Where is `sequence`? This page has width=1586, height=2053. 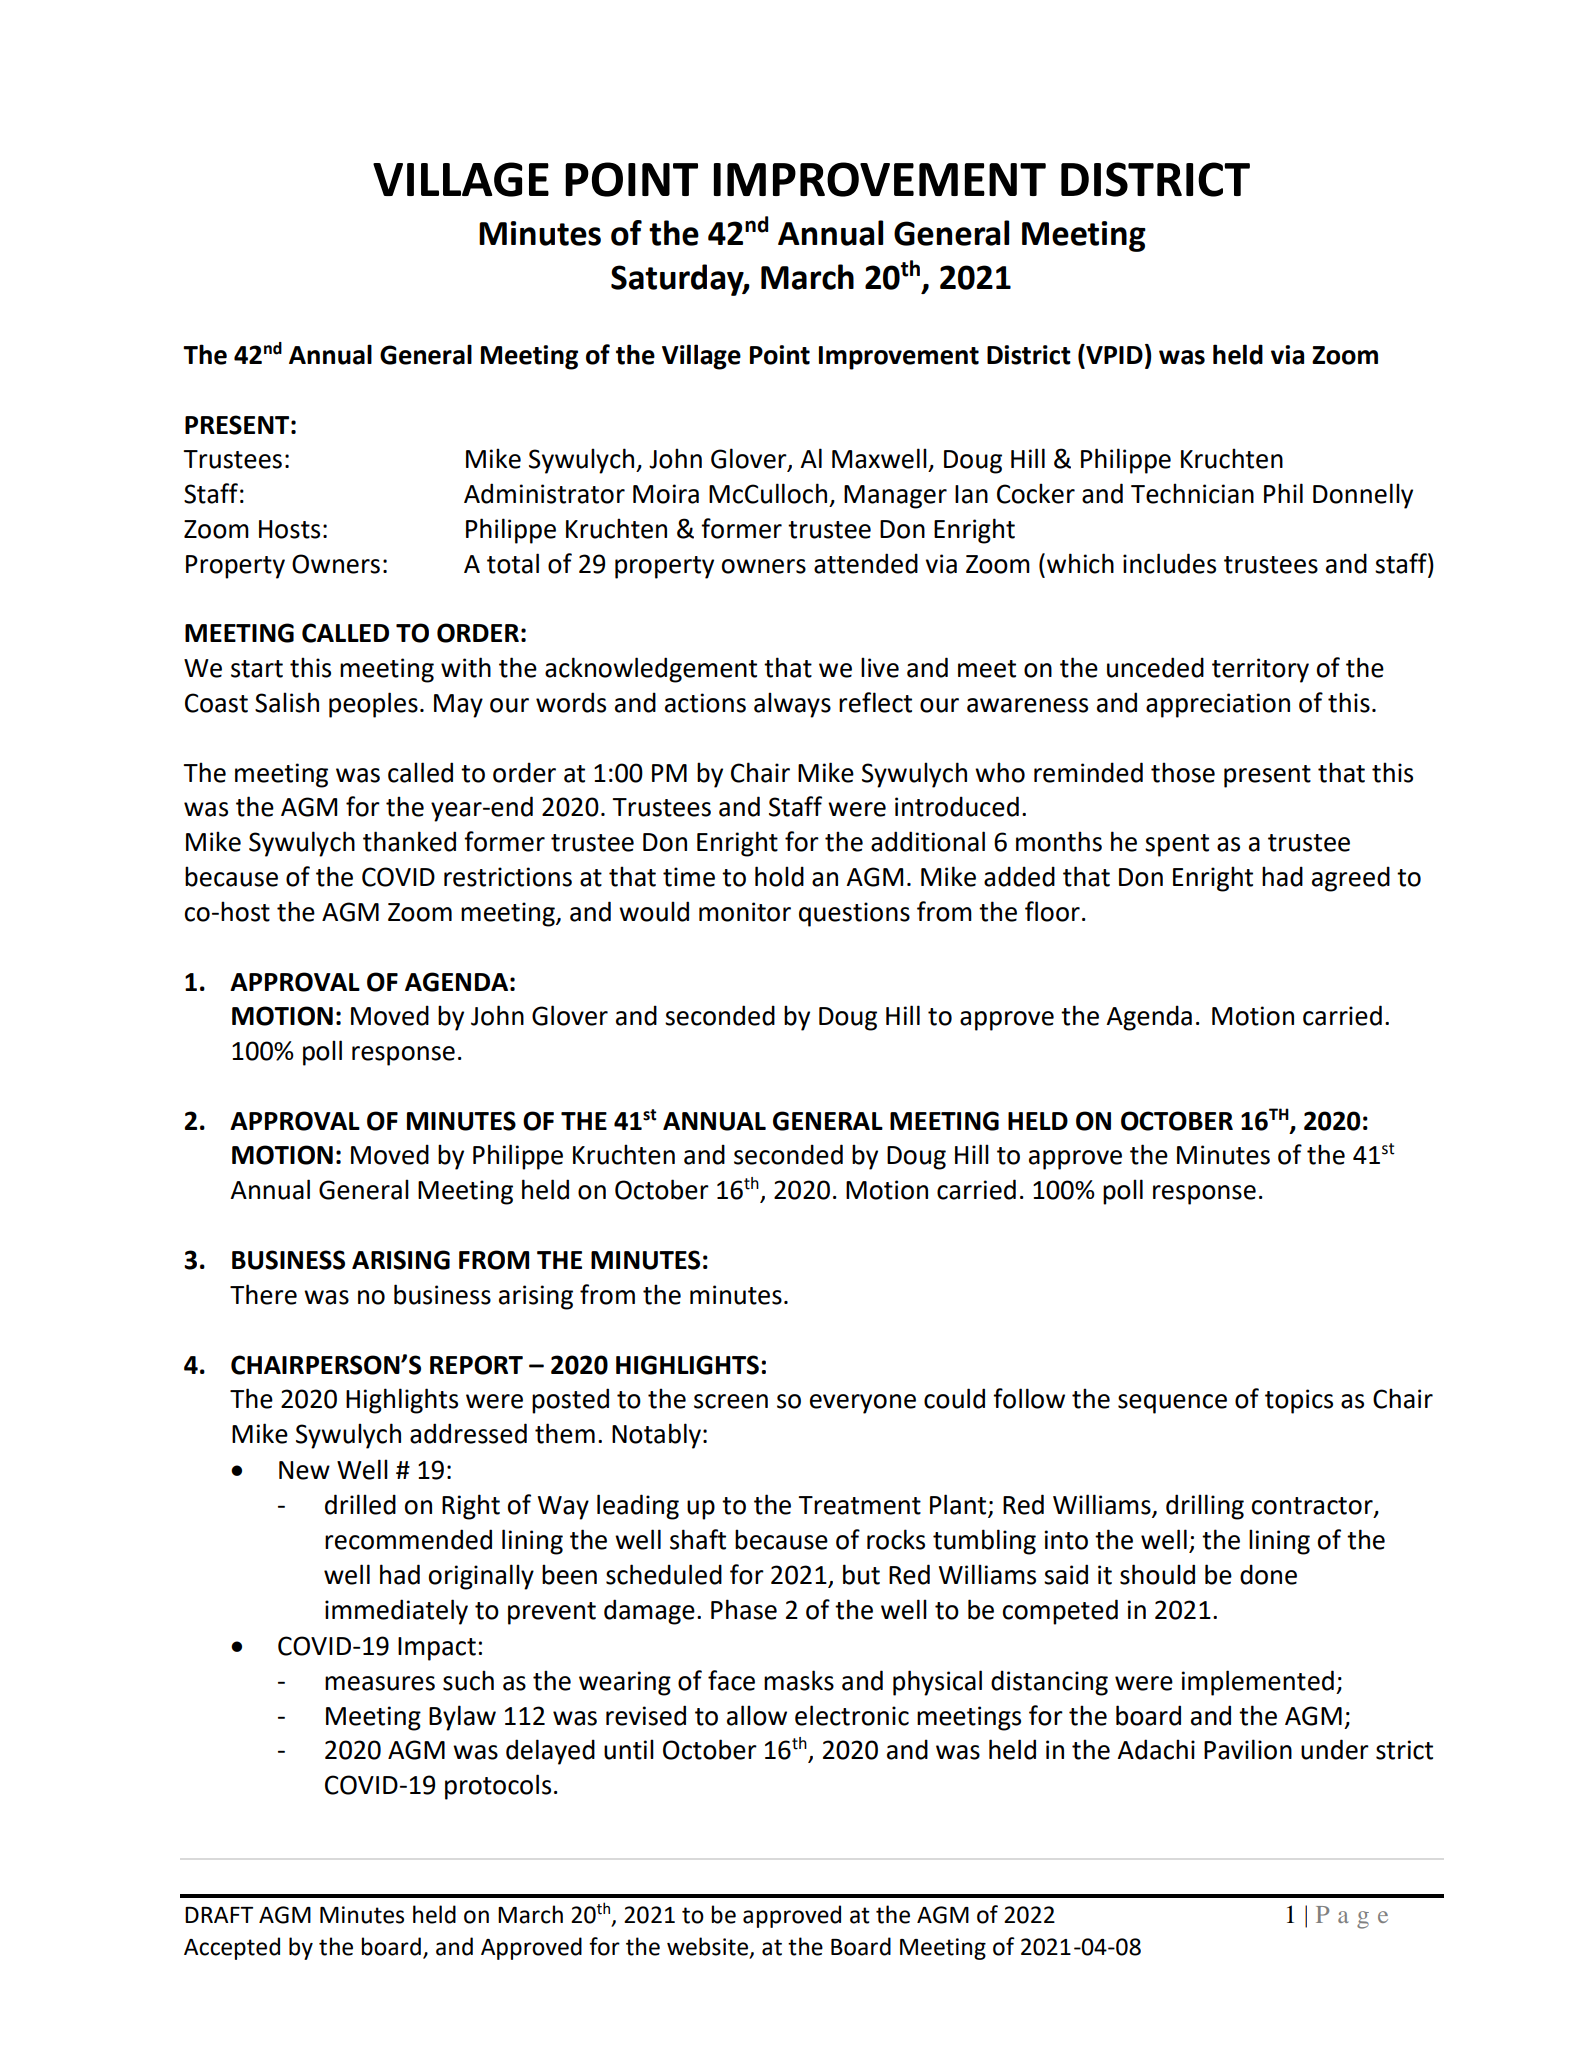
sequence is located at coordinates (1172, 1404).
